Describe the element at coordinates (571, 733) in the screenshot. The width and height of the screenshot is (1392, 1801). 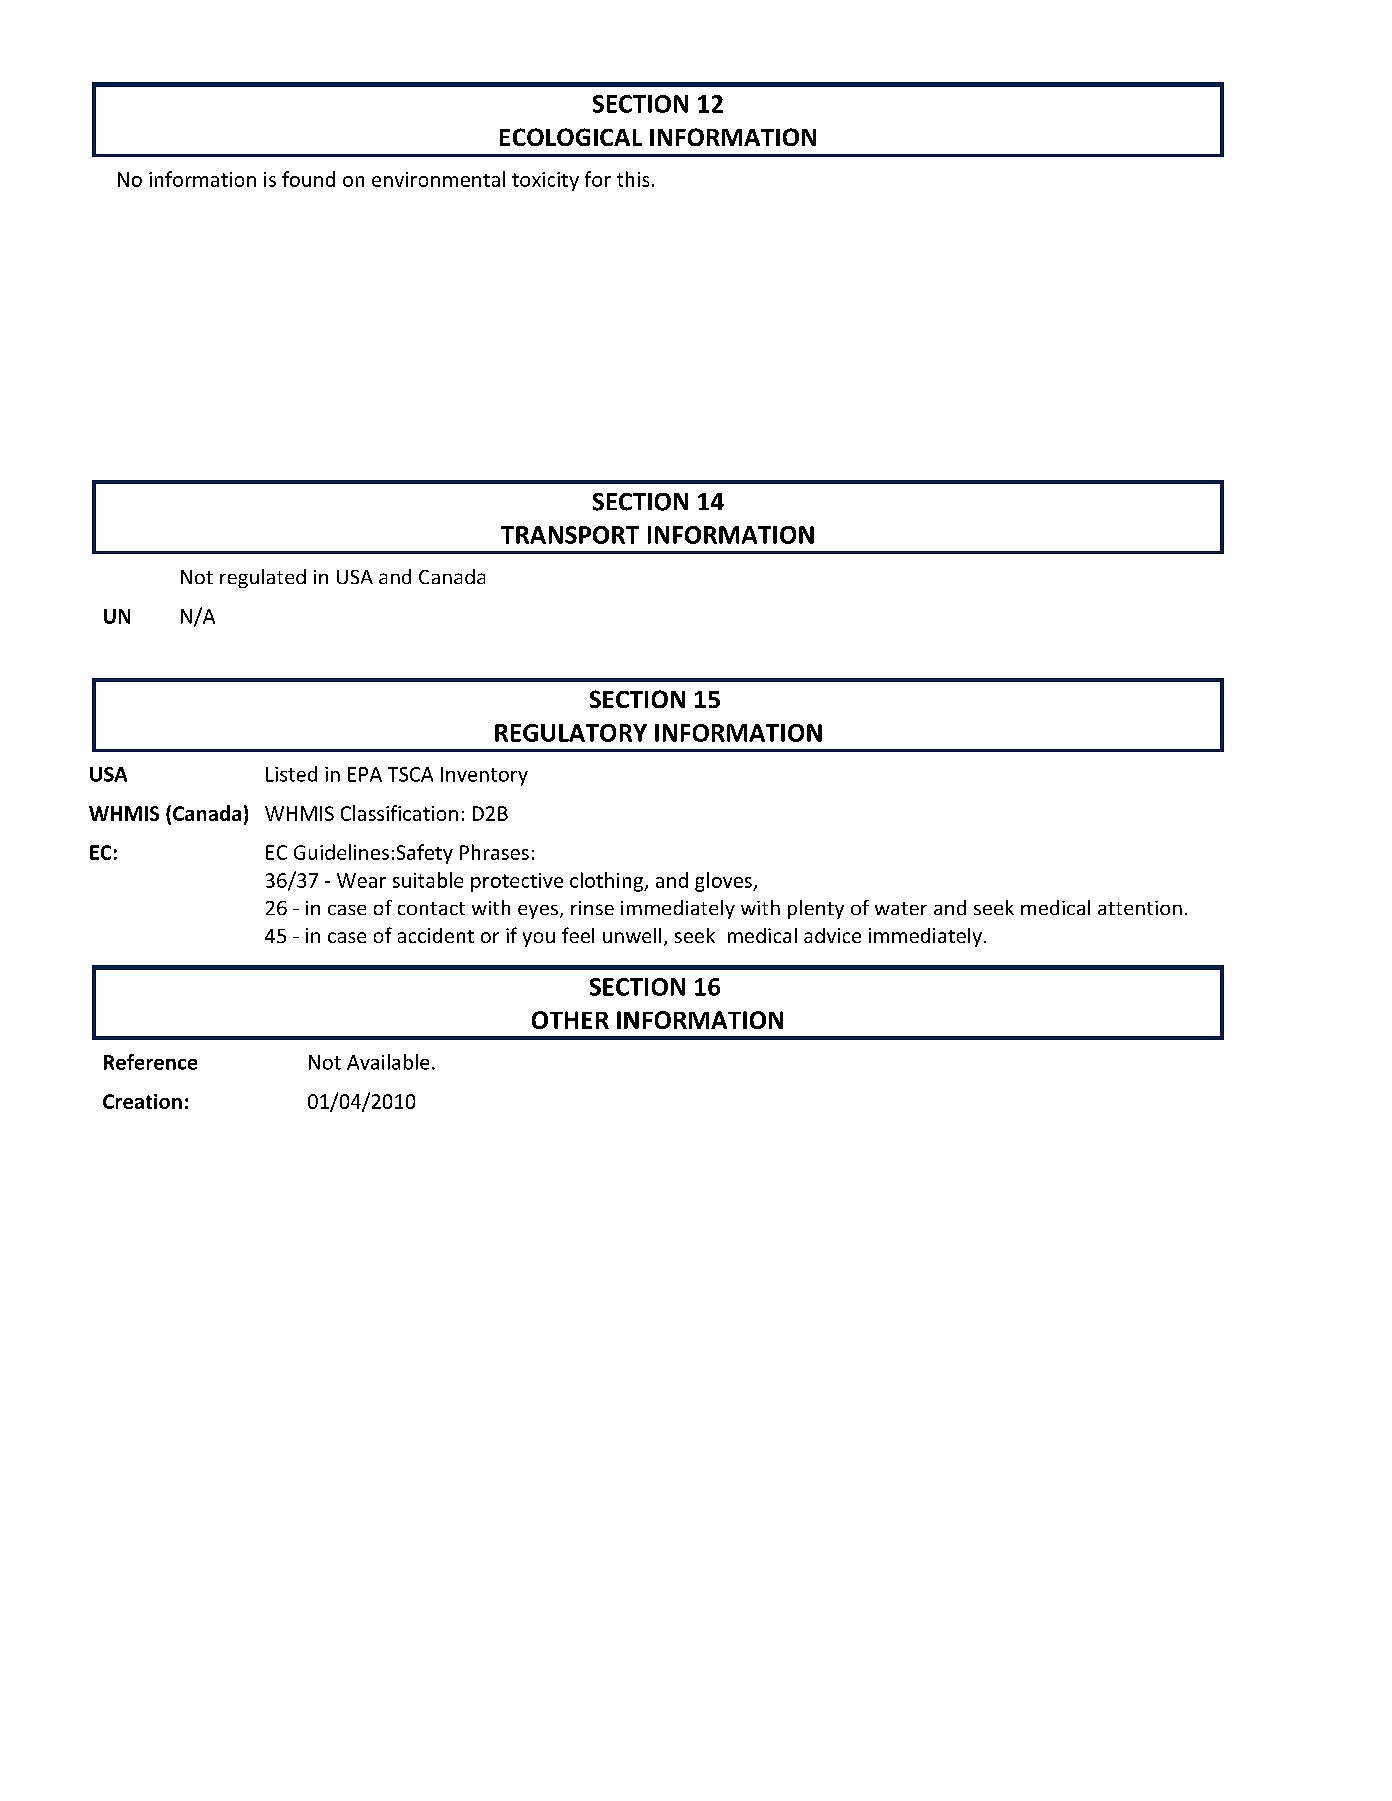
I see `REGULATORY` at that location.
